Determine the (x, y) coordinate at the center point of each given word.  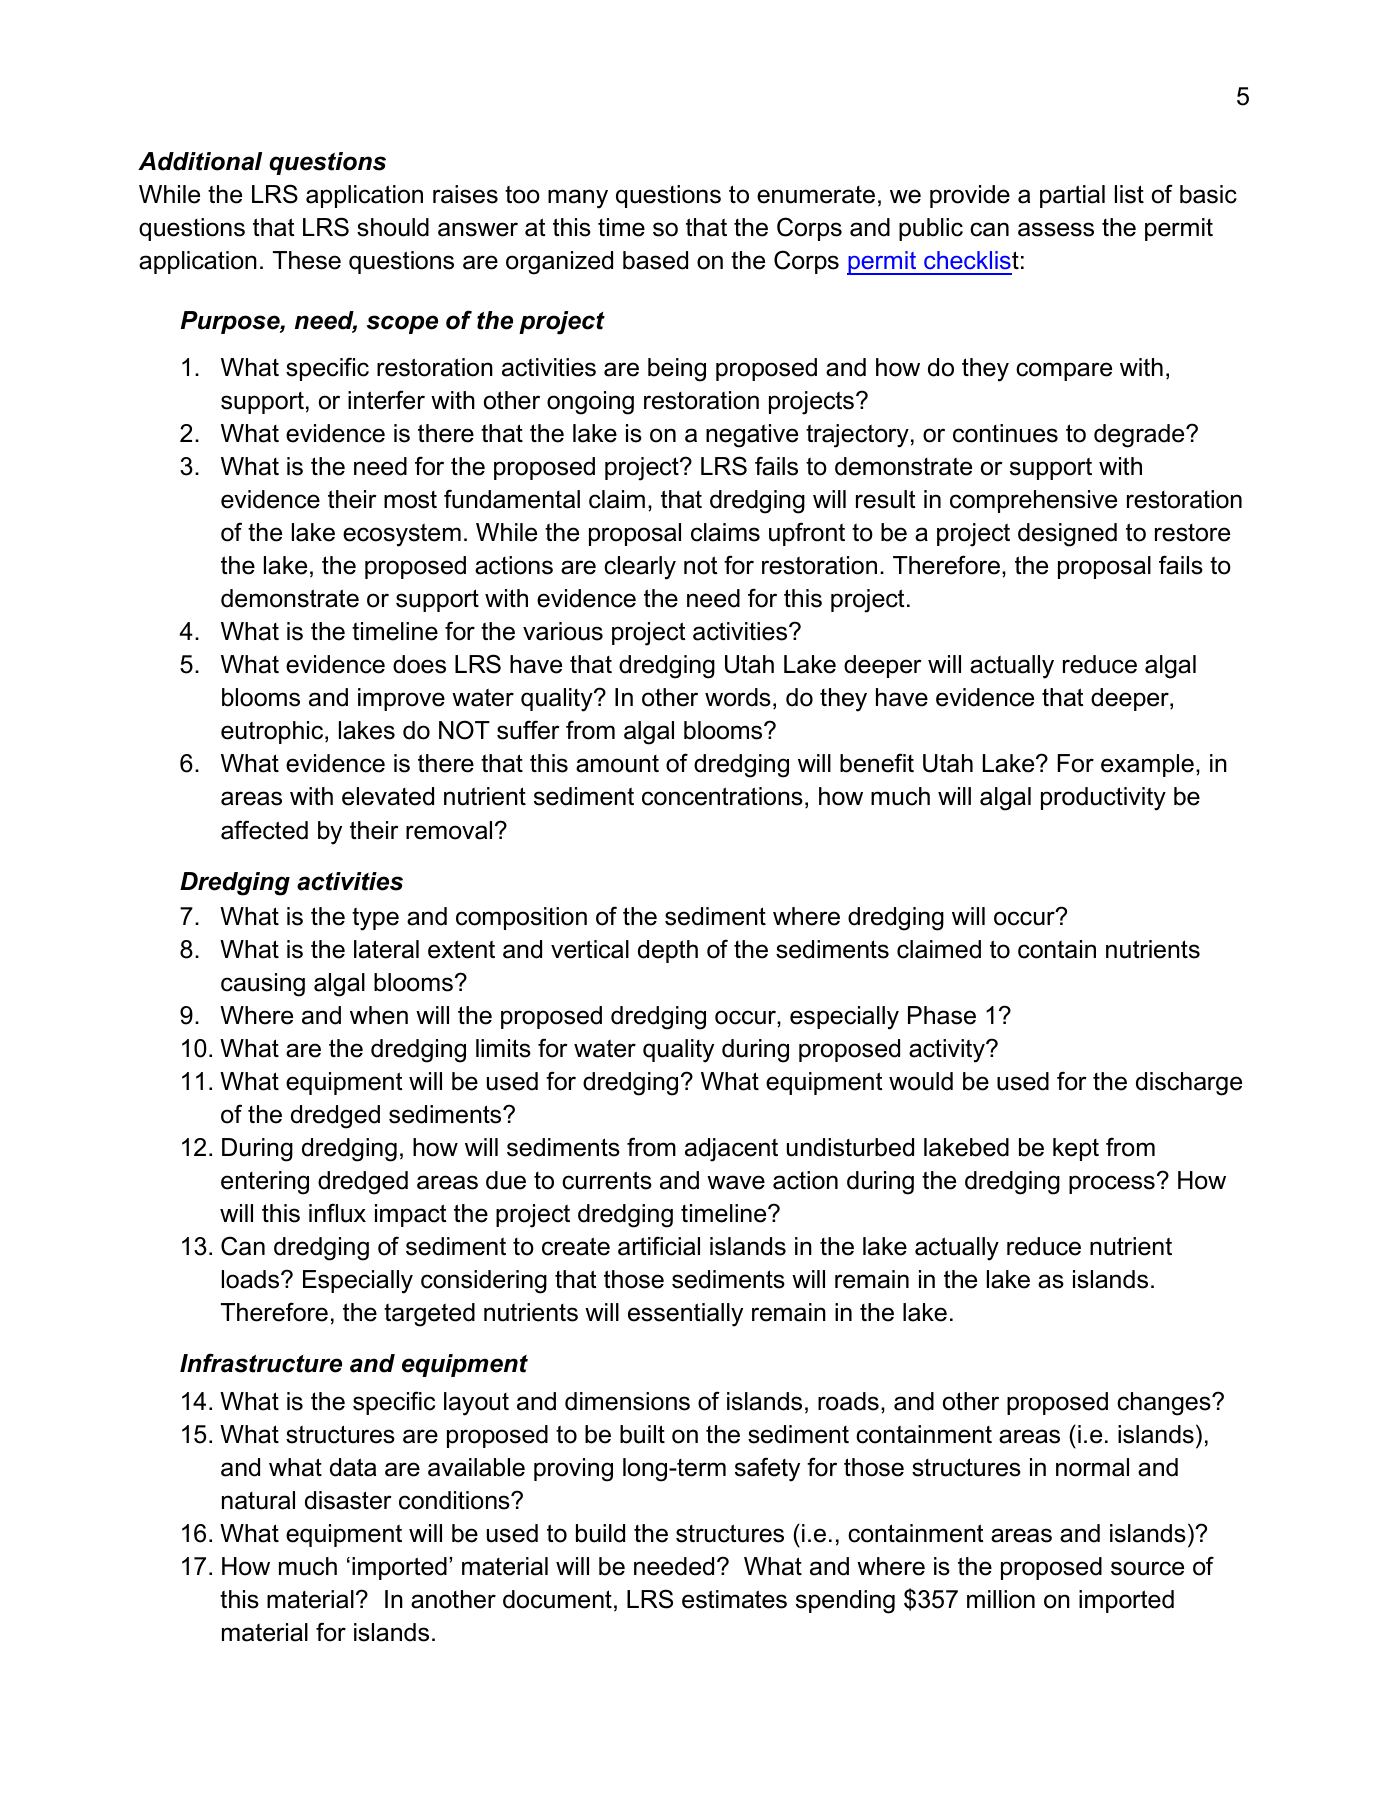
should (393, 227)
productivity (1103, 799)
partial (1072, 196)
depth (668, 951)
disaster (348, 1500)
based (655, 260)
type (375, 919)
